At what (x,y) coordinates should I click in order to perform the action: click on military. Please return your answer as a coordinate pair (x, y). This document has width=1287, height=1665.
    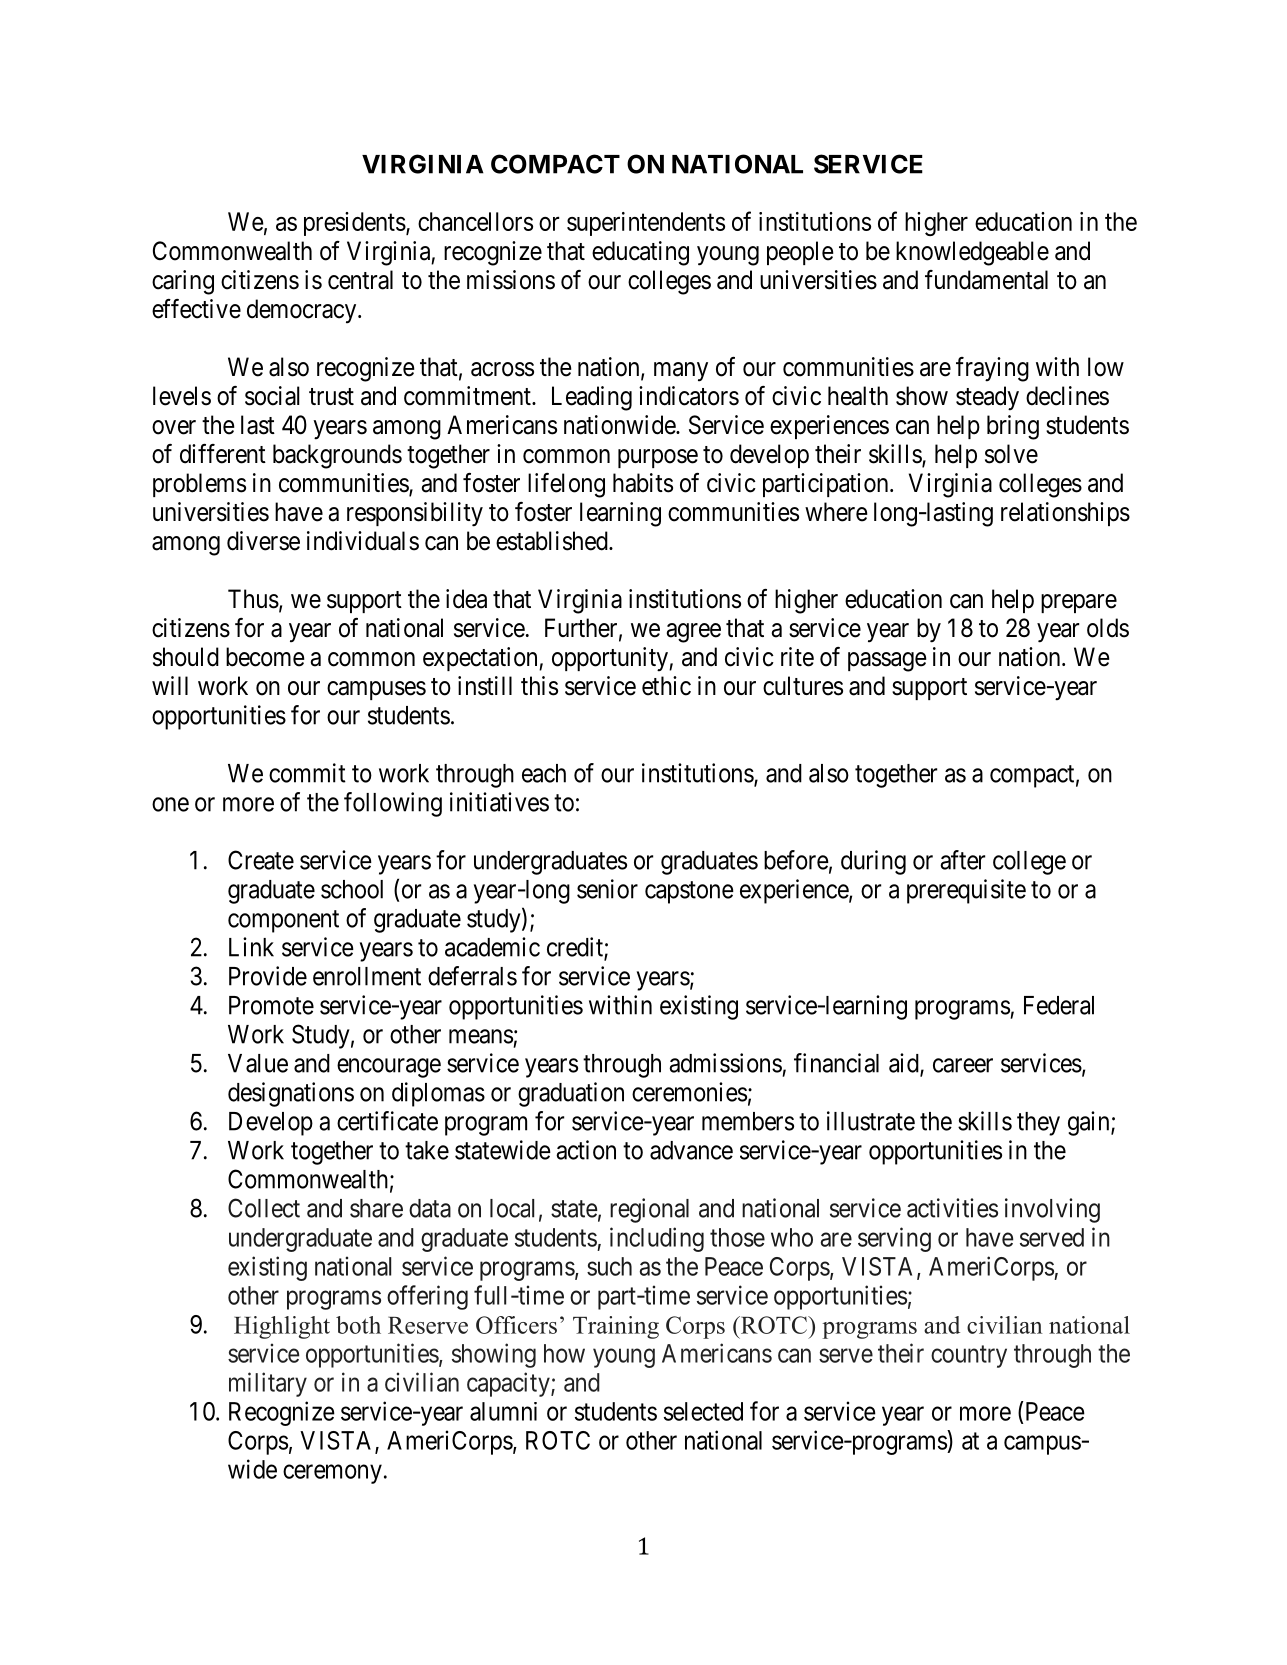
    Looking at the image, I should click on (268, 1384).
